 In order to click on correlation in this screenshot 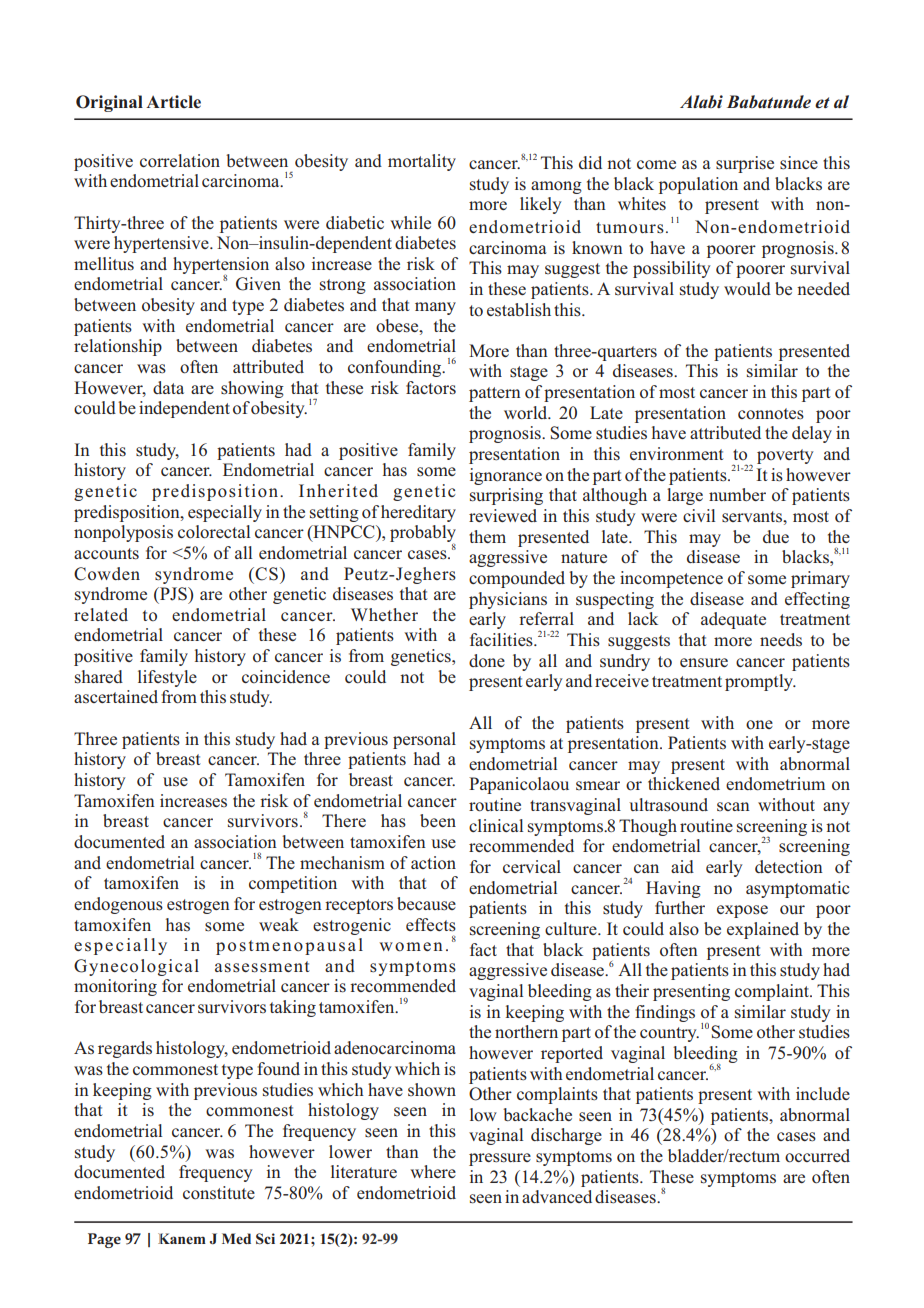, I will do `click(180, 161)`.
